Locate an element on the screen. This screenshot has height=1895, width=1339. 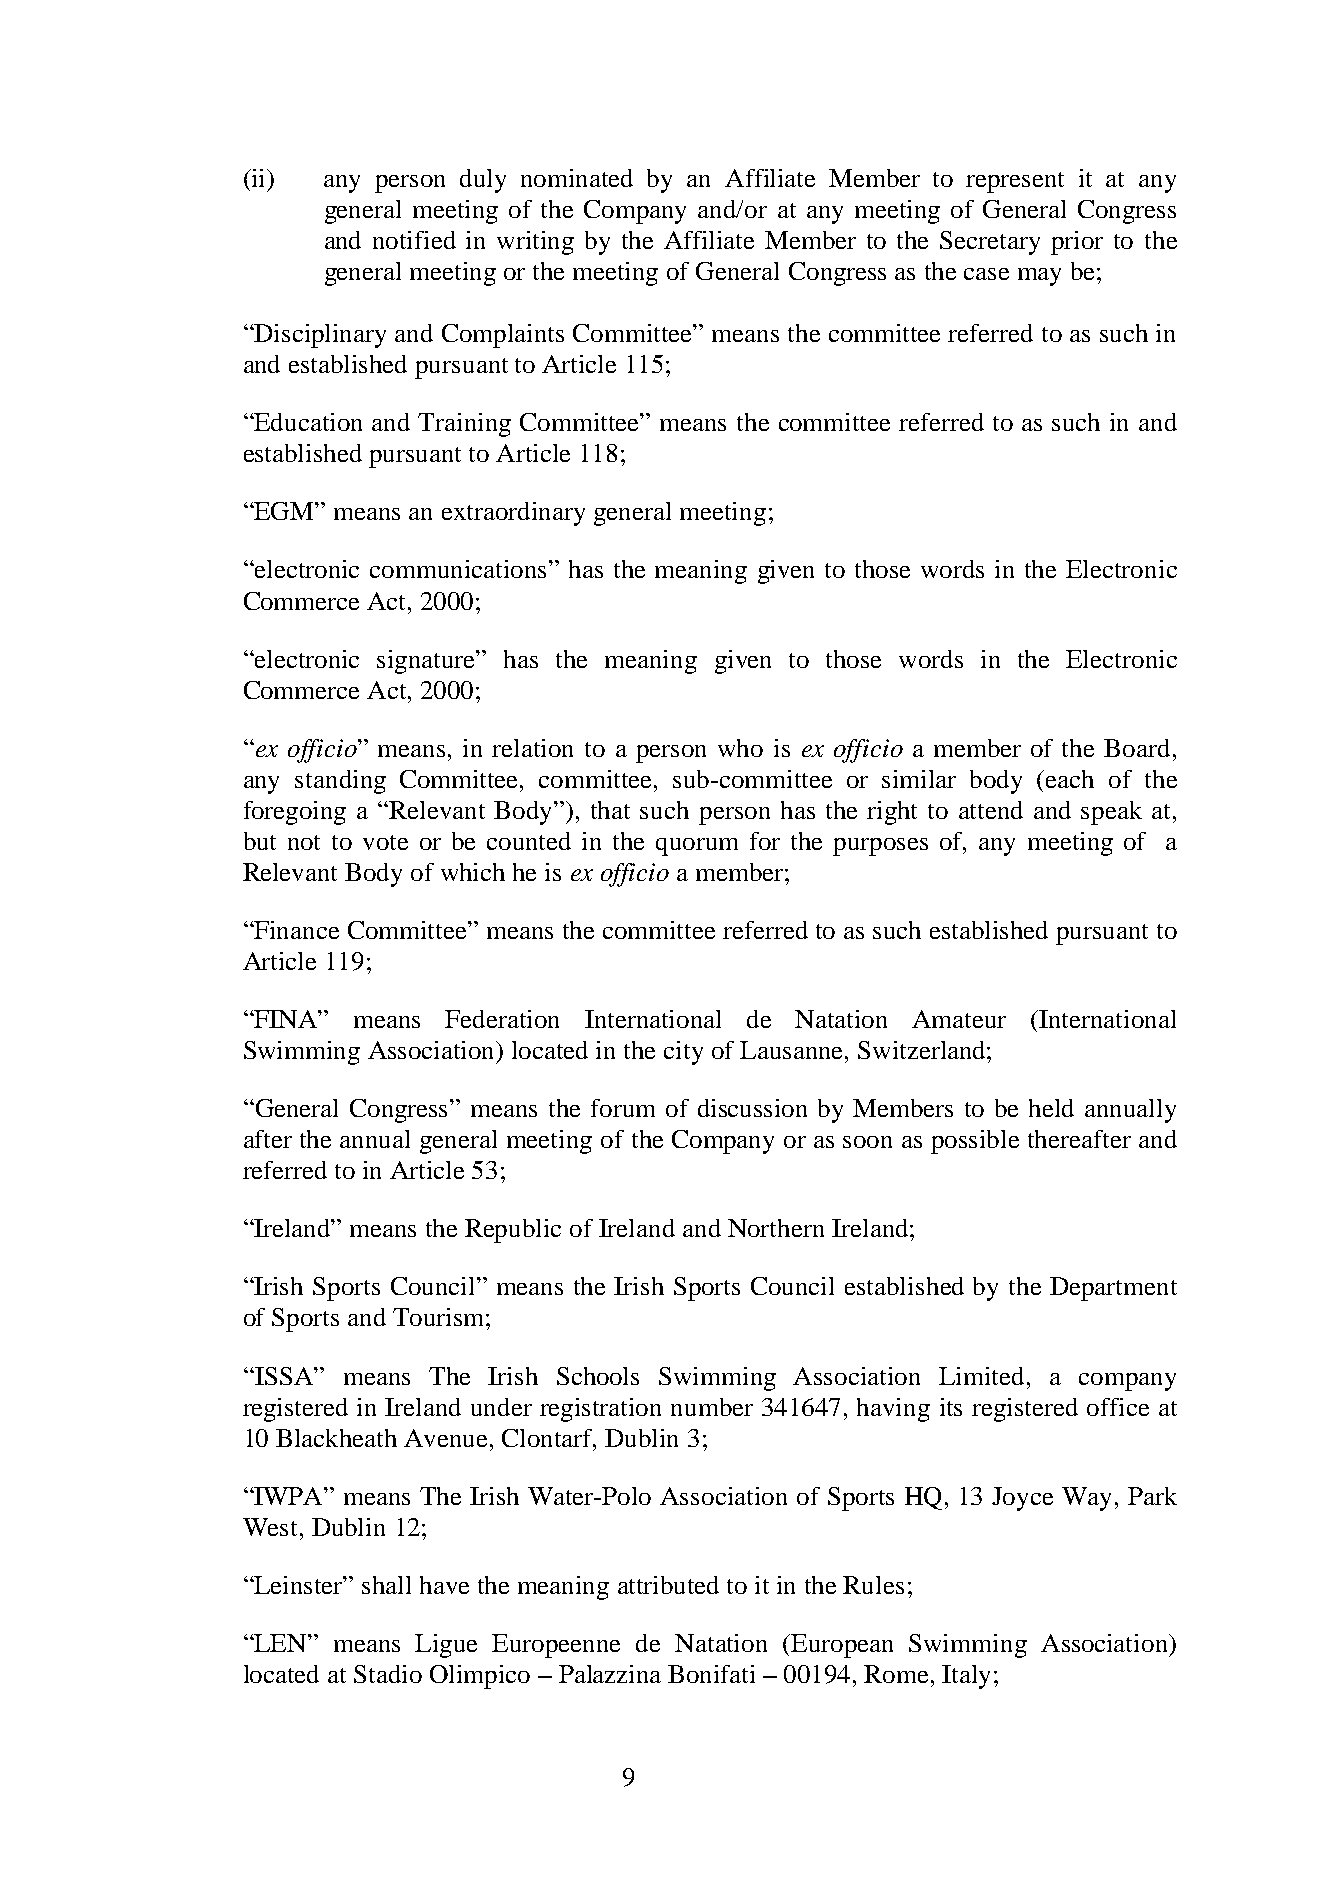
ISSA is located at coordinates (284, 1376).
